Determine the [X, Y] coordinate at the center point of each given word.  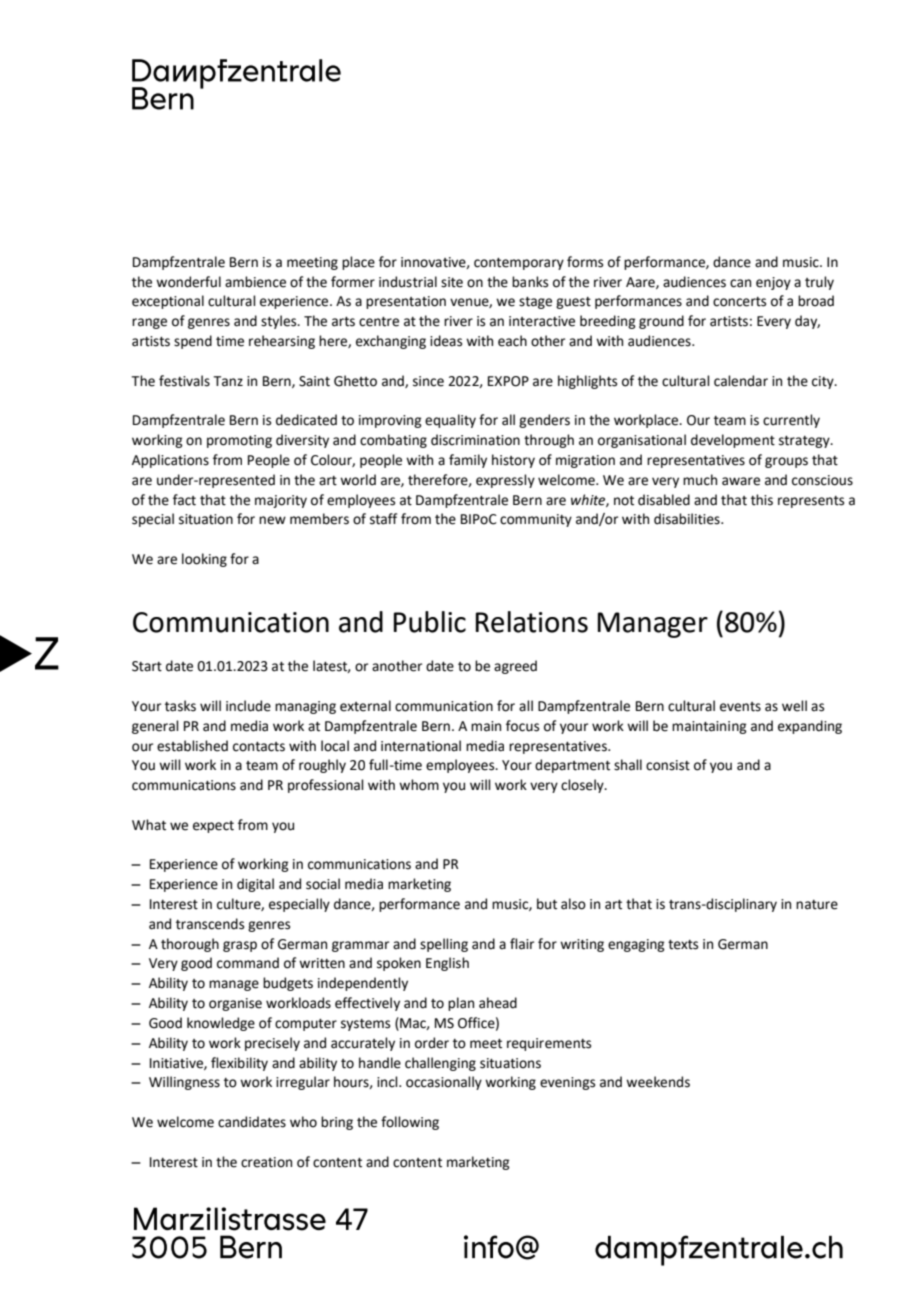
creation [266, 1162]
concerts [739, 302]
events [740, 707]
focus [522, 726]
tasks [180, 706]
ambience [255, 282]
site [452, 282]
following [410, 1123]
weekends [658, 1082]
